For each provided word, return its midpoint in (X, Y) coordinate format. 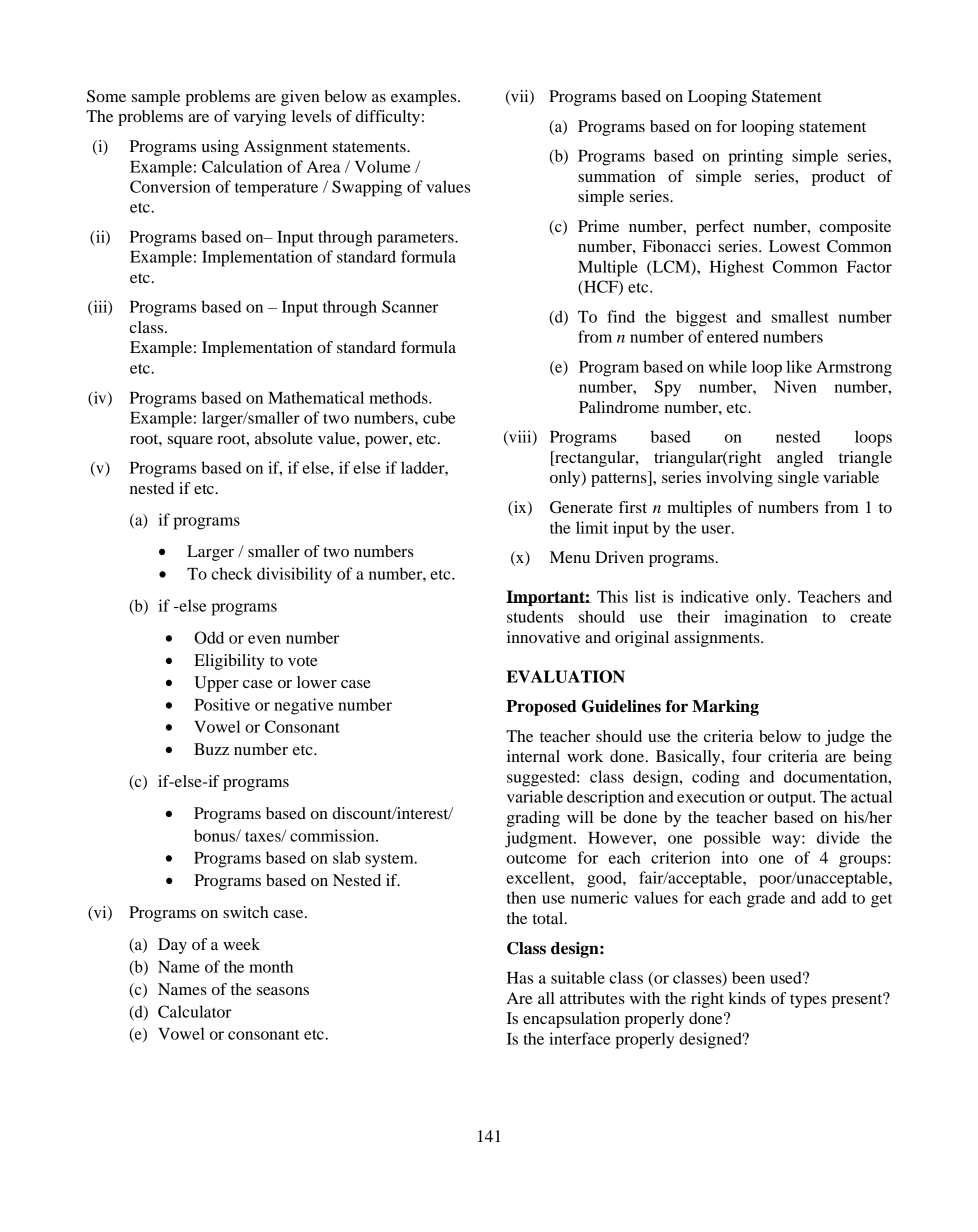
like (799, 366)
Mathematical (316, 397)
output (791, 799)
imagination (765, 618)
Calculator (194, 1011)
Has (520, 978)
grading (533, 819)
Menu (570, 557)
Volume (382, 166)
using (220, 148)
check (231, 573)
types (808, 1001)
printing (755, 157)
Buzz (211, 749)
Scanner (410, 306)
